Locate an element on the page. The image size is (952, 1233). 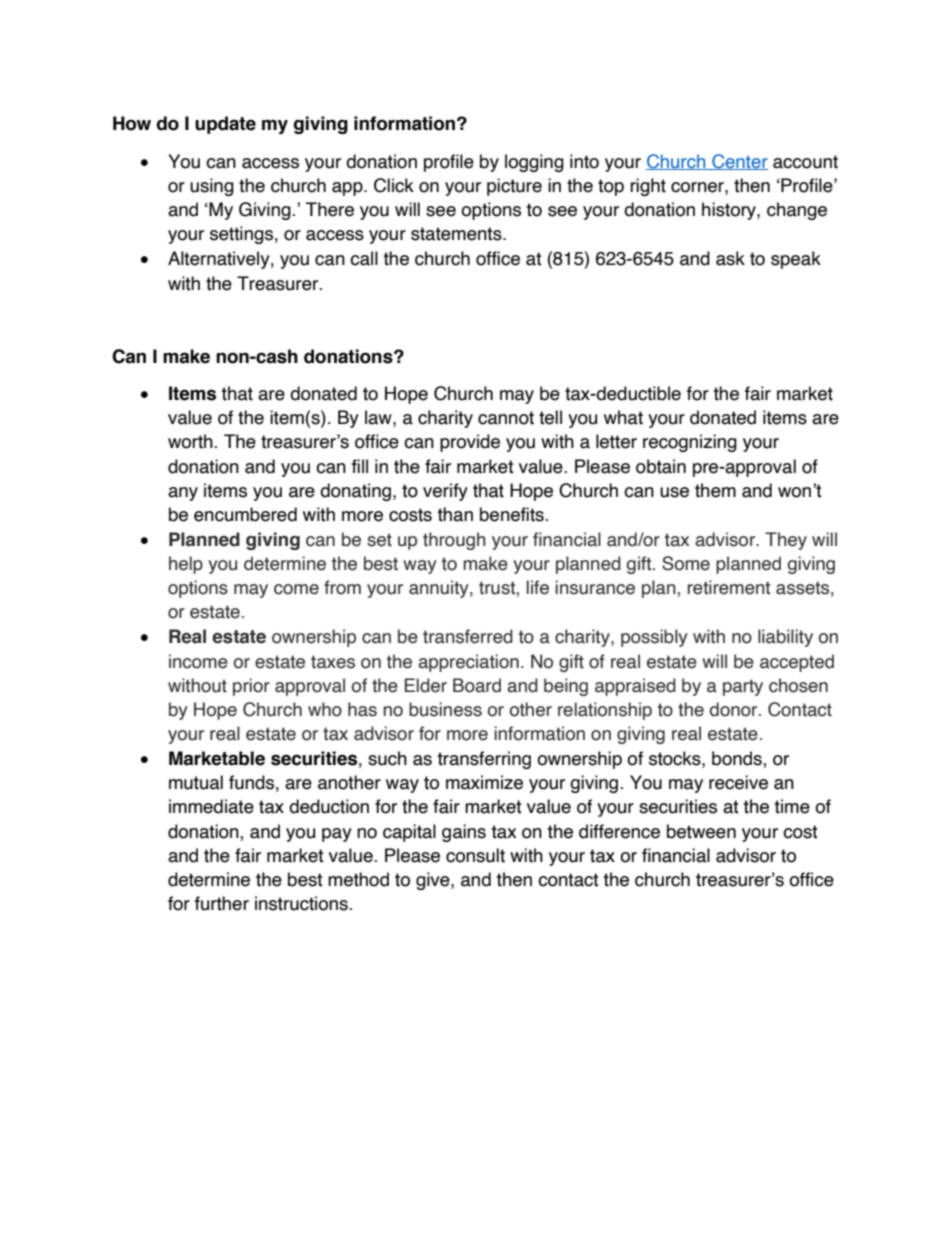
between is located at coordinates (701, 831).
